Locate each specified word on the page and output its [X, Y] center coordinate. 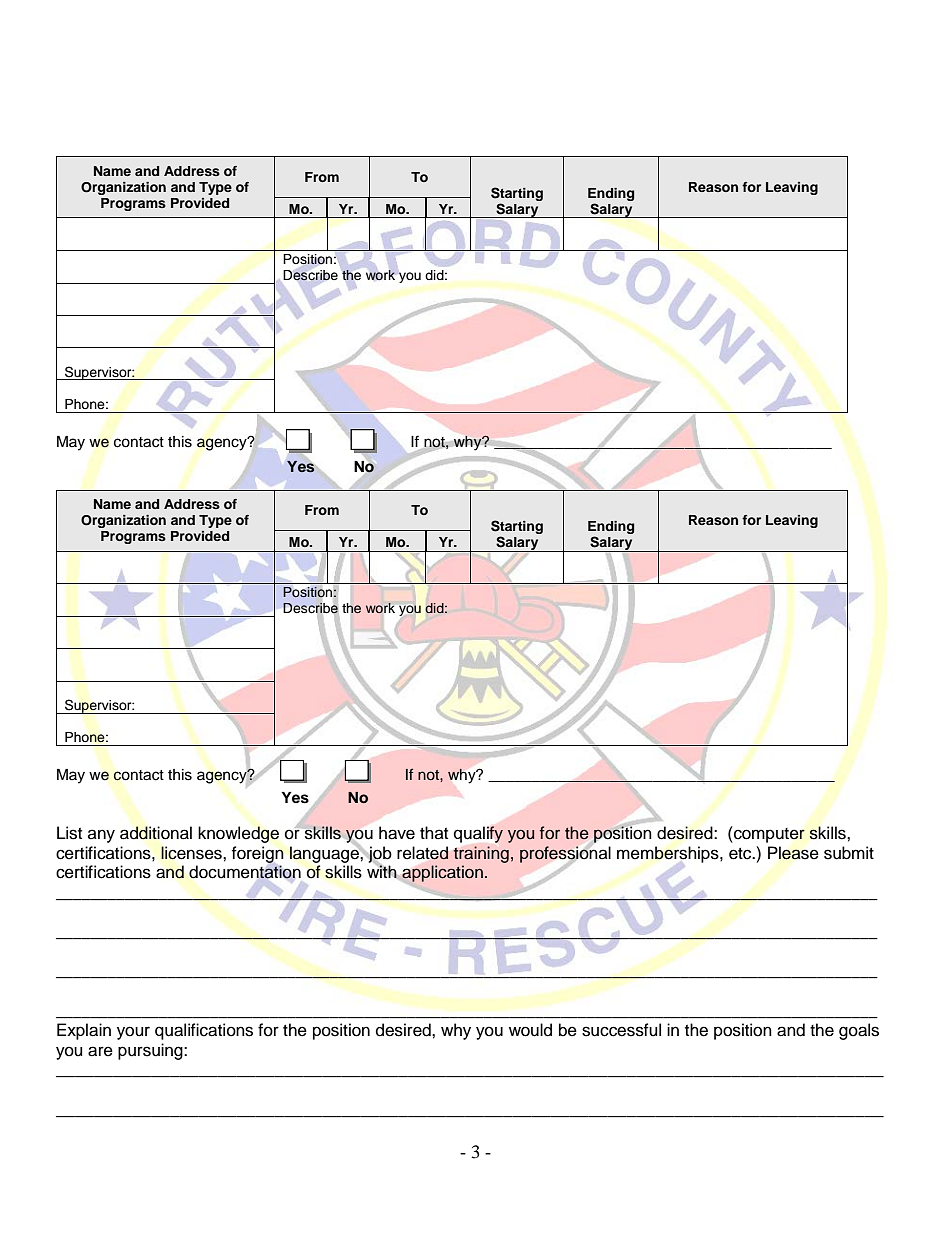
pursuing [151, 1051]
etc [741, 854]
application [442, 873]
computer [768, 834]
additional [156, 833]
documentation [245, 872]
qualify [478, 834]
